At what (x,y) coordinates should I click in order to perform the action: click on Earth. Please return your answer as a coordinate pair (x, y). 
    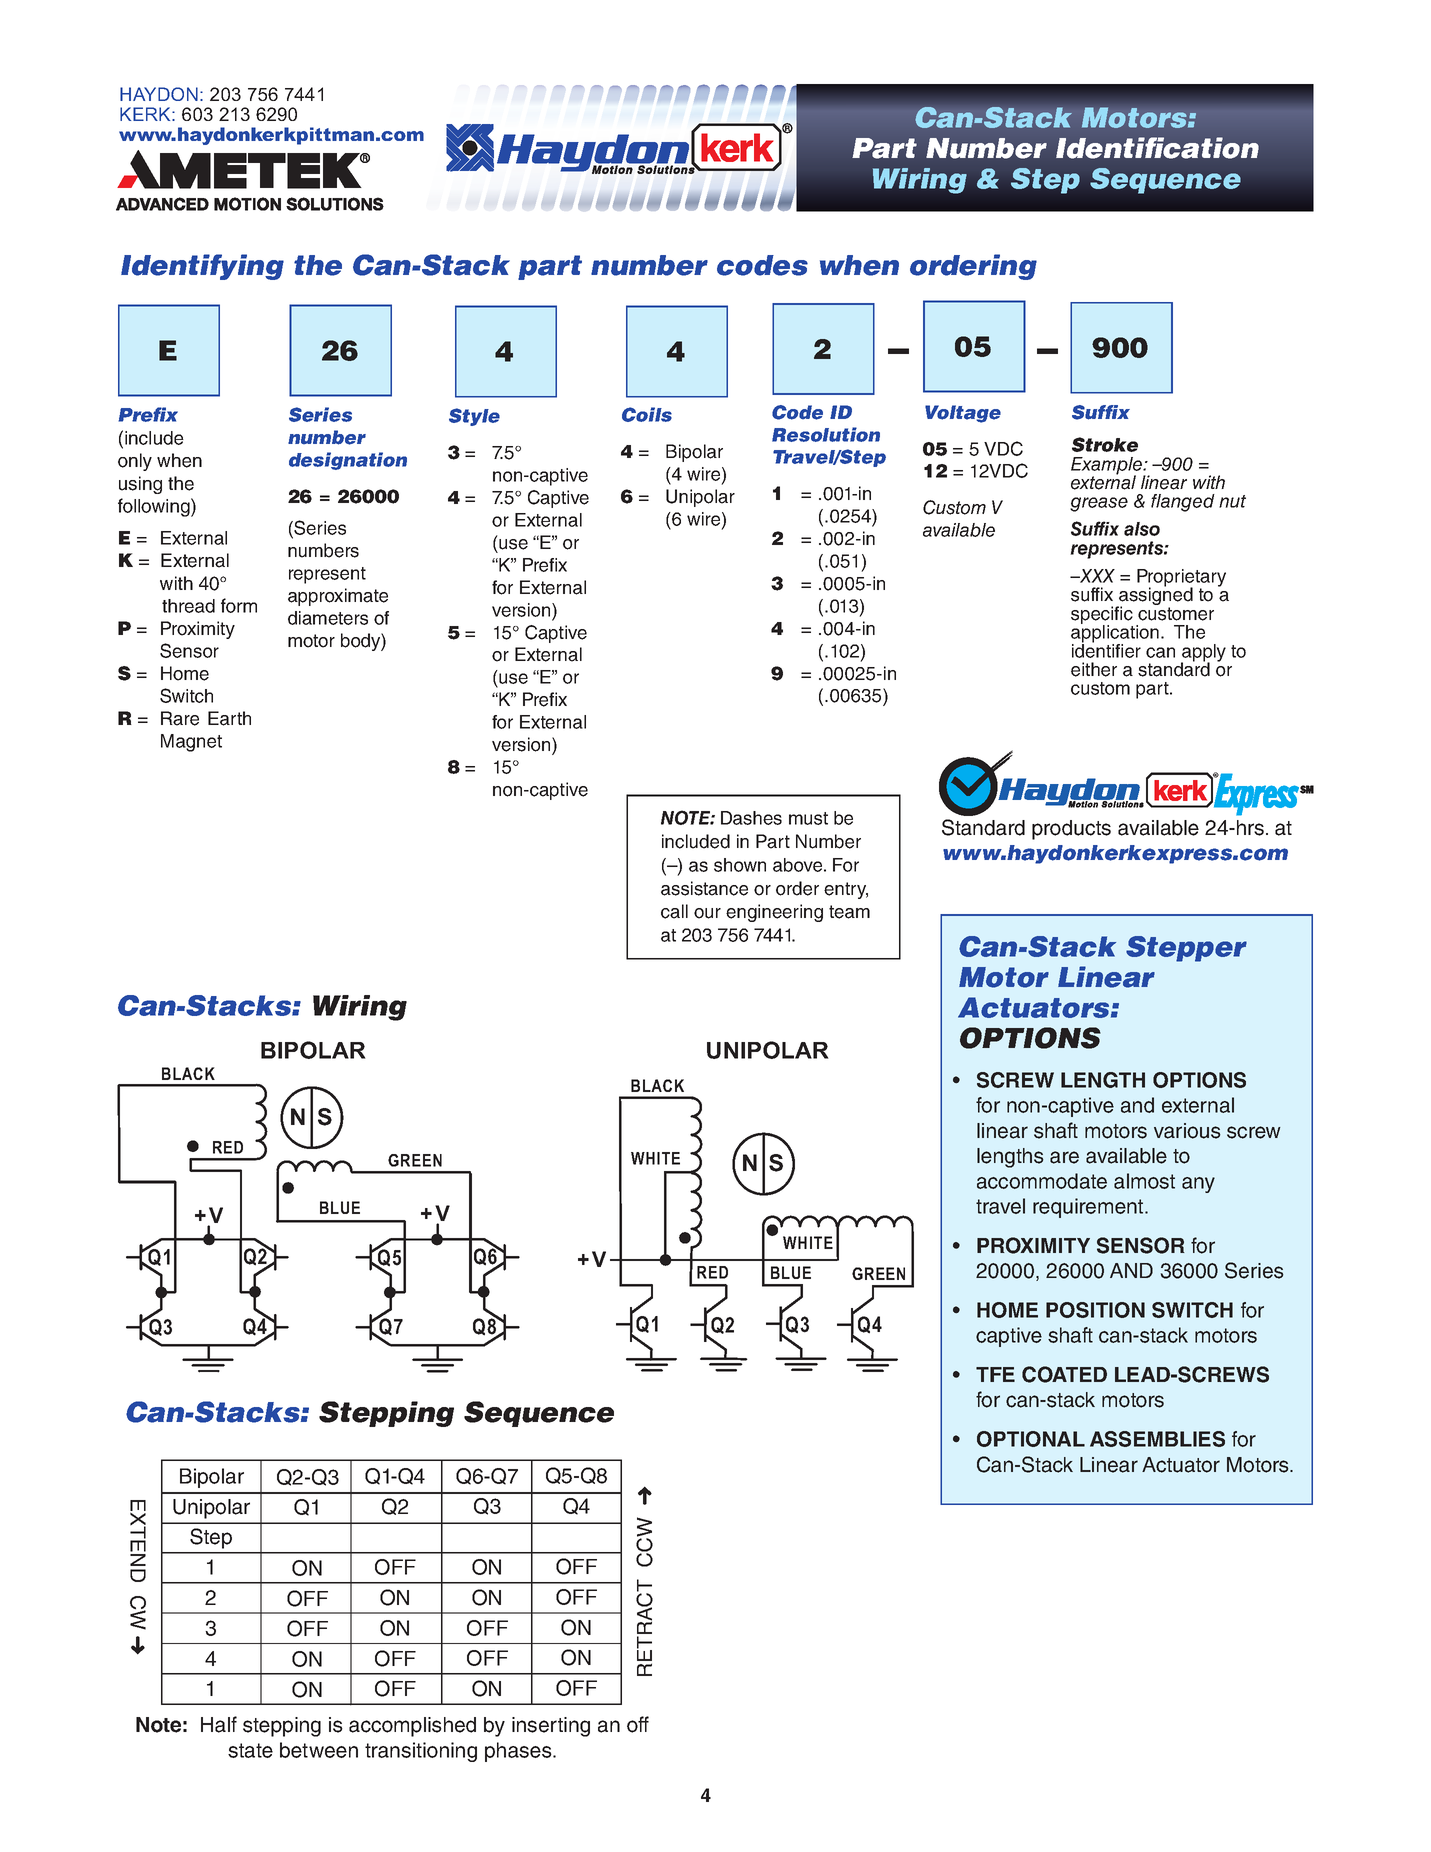
    Looking at the image, I should click on (229, 718).
